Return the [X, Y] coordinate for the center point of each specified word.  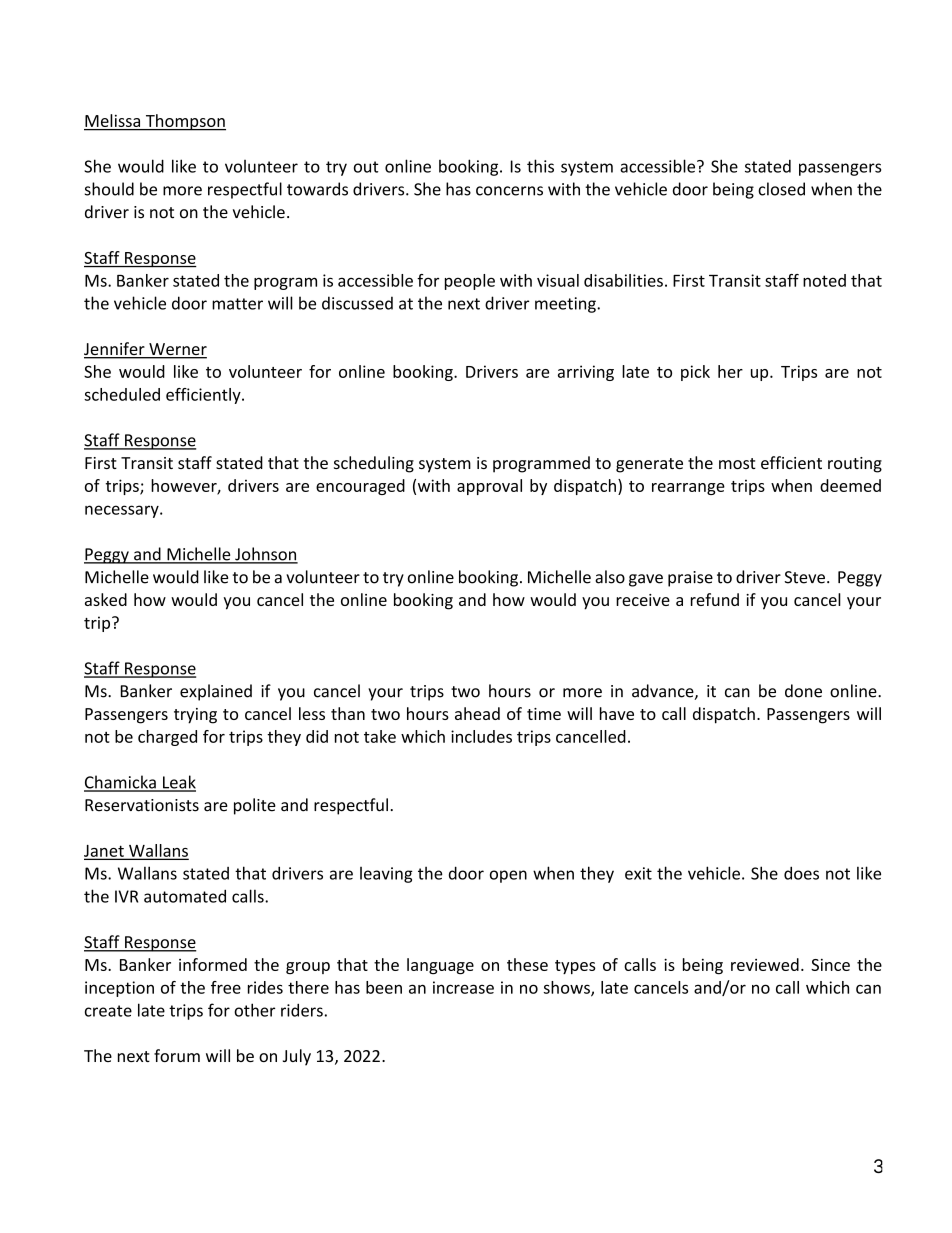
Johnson [265, 555]
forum [177, 1055]
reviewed [765, 964]
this [540, 166]
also [610, 577]
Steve [804, 577]
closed [781, 189]
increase [463, 987]
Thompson [184, 122]
